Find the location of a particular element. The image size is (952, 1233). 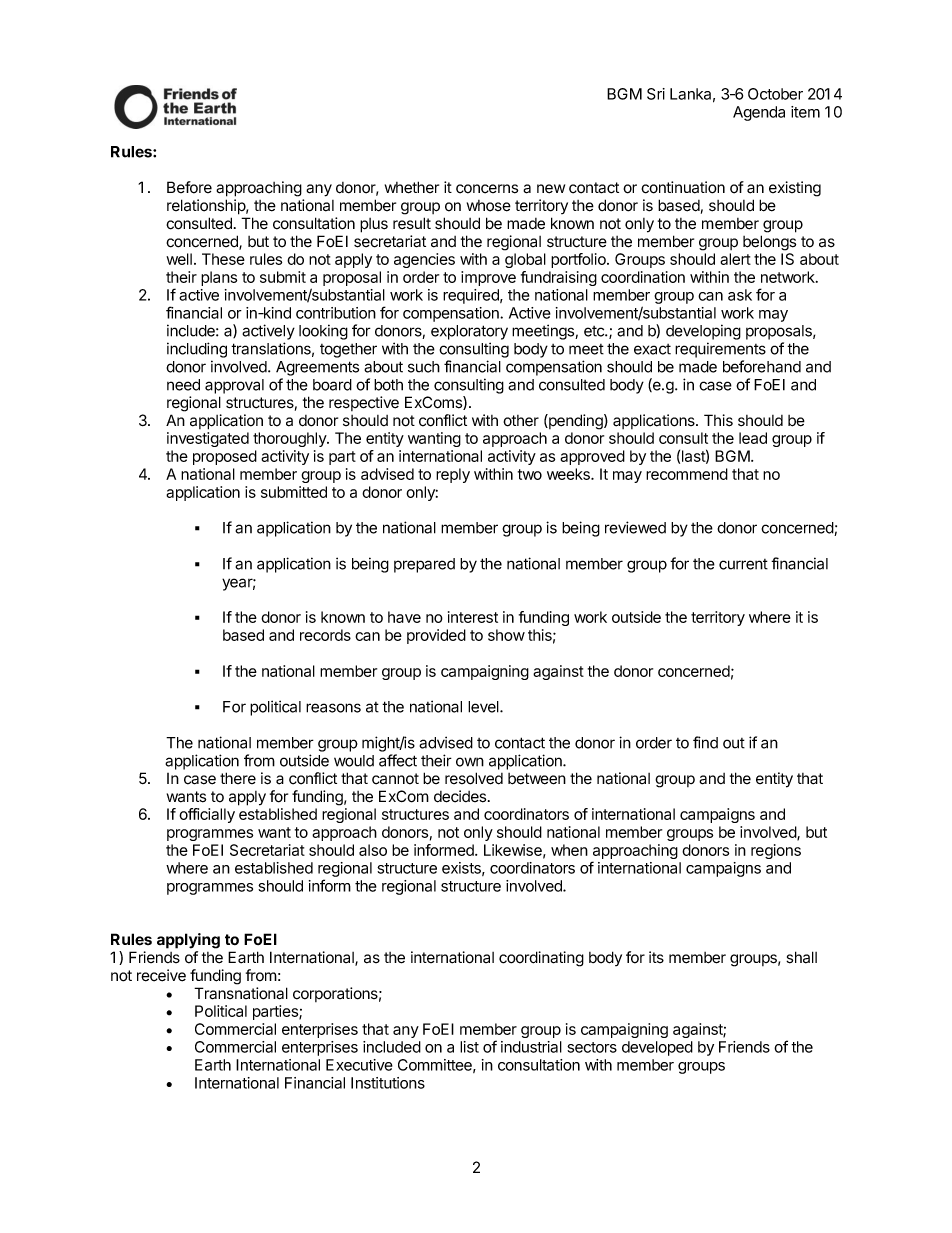

concerns is located at coordinates (487, 189).
